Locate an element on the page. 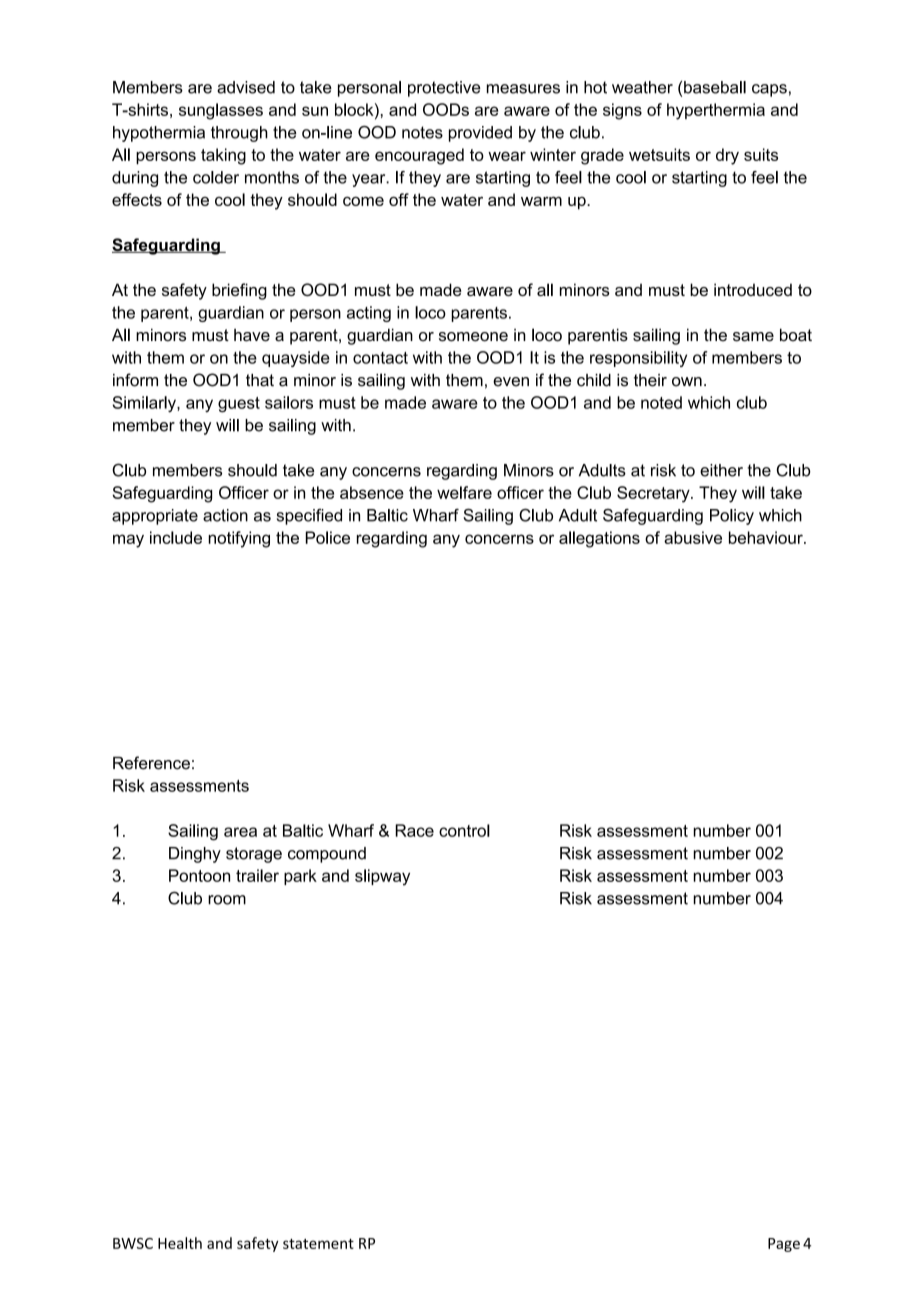 The height and width of the image is (1308, 924). either is located at coordinates (721, 470).
